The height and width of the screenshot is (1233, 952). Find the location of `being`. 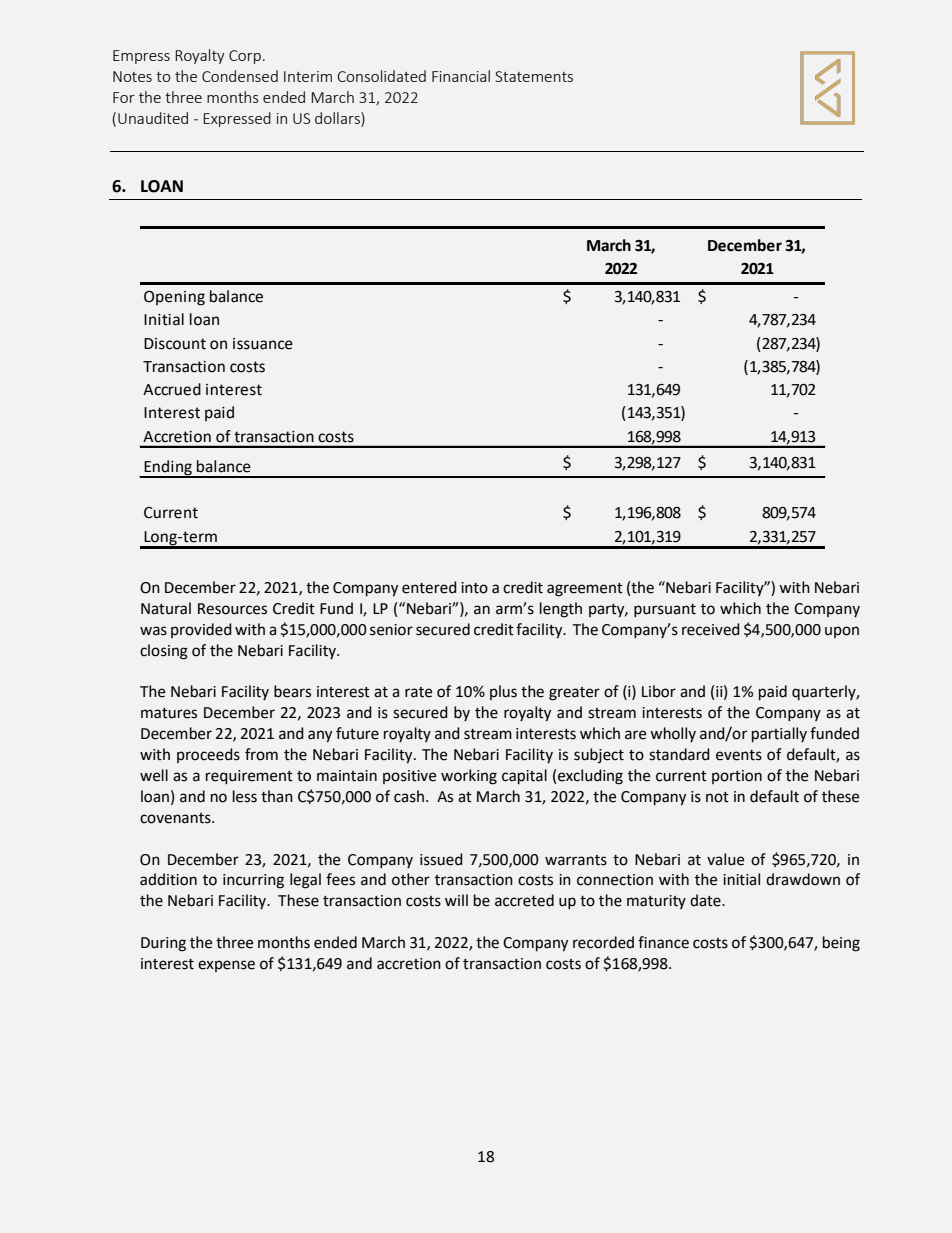

being is located at coordinates (841, 944).
